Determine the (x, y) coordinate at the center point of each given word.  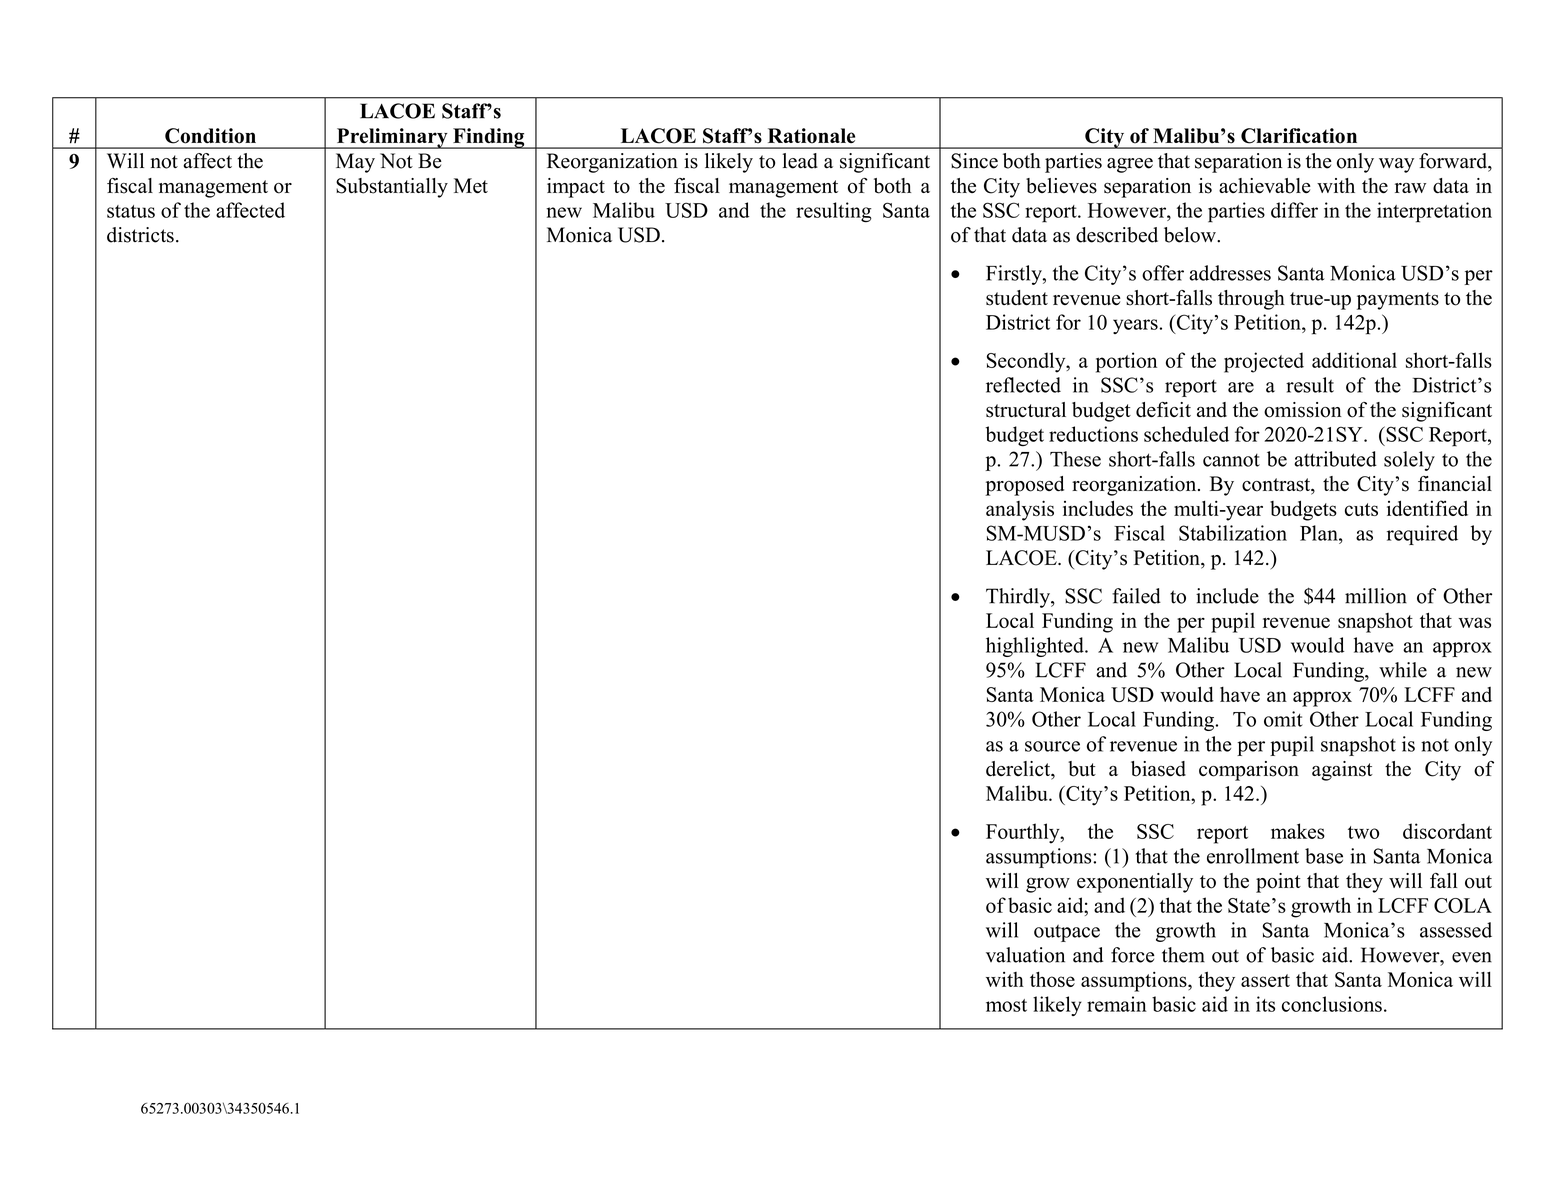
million (1376, 596)
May (355, 163)
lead (800, 161)
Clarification (1299, 136)
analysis (1020, 510)
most (1006, 1005)
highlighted (1036, 647)
